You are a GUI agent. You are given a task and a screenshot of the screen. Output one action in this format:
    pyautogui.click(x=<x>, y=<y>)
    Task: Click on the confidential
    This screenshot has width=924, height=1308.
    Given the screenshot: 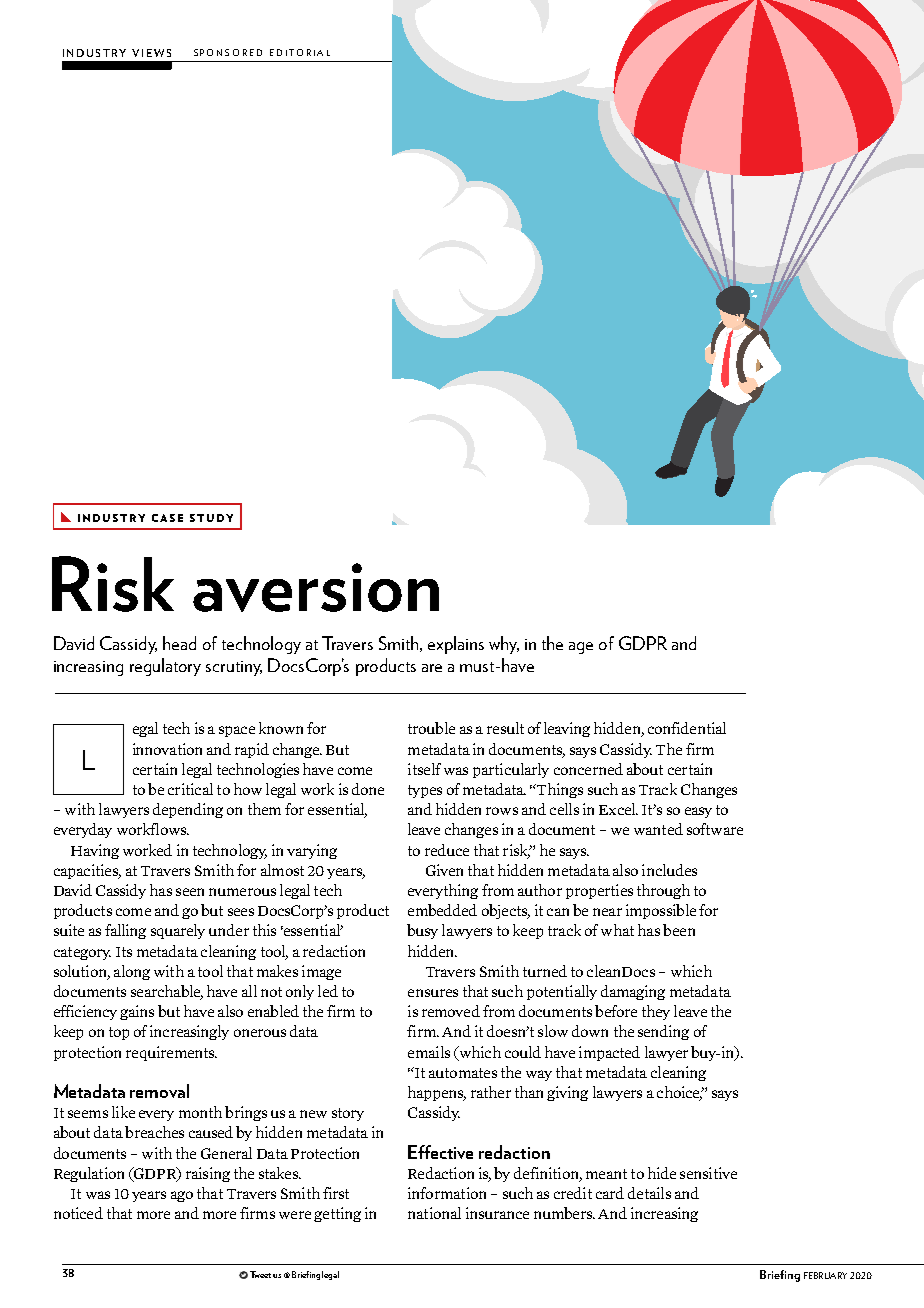 What is the action you would take?
    pyautogui.click(x=687, y=728)
